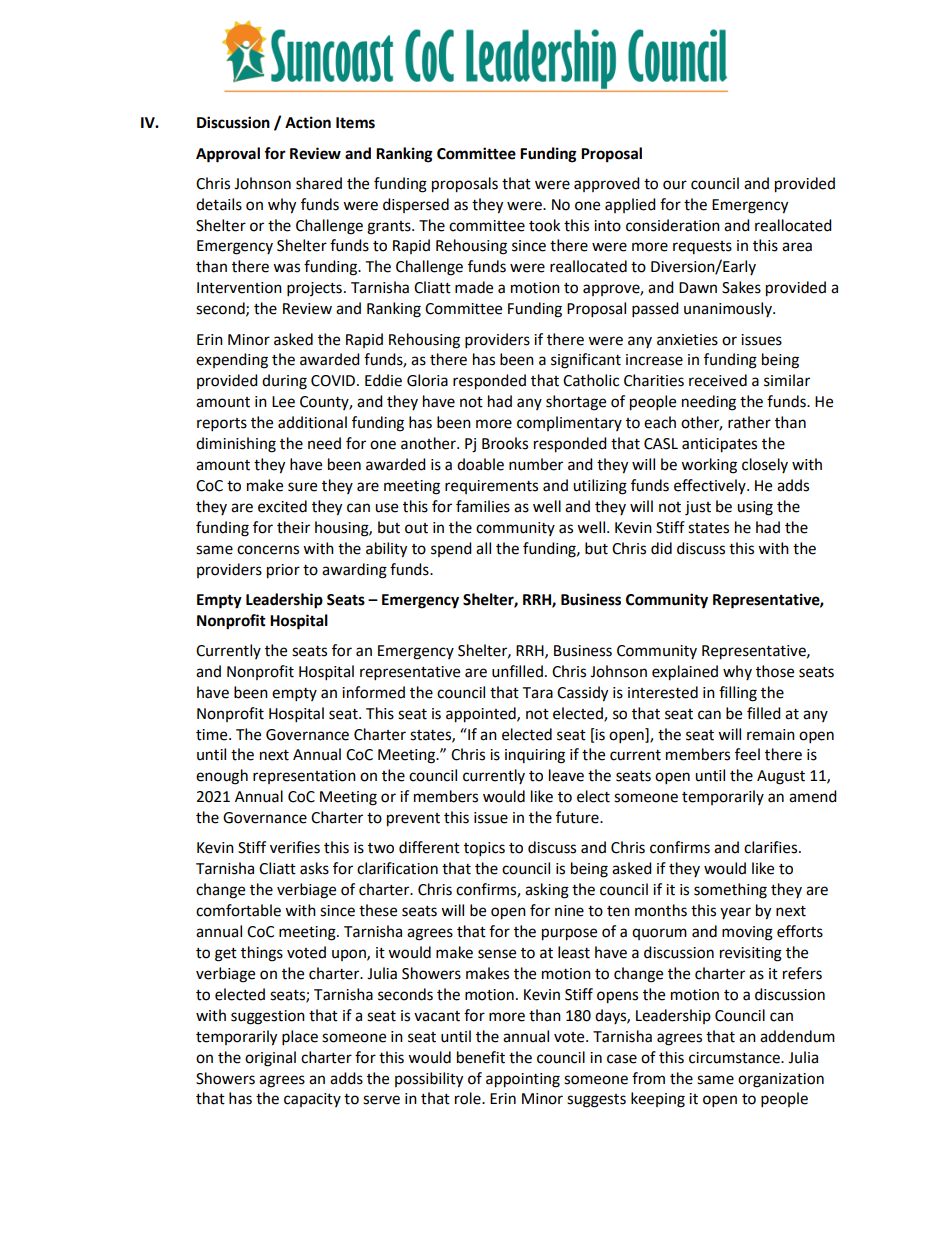  What do you see at coordinates (747, 754) in the image?
I see `feel` at bounding box center [747, 754].
